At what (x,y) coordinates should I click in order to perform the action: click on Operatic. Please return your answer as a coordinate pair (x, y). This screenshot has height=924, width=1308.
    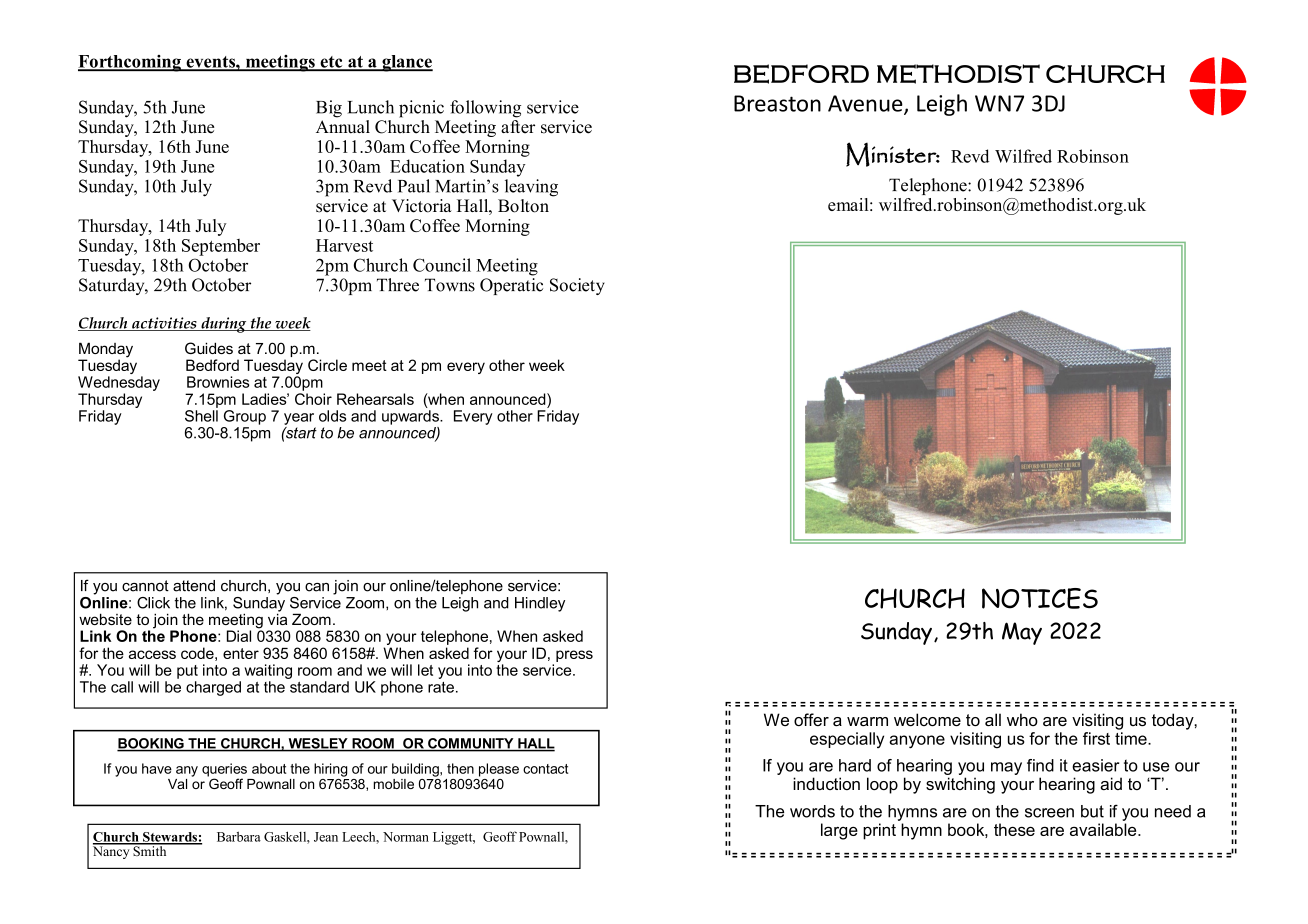
    Looking at the image, I should click on (511, 285).
